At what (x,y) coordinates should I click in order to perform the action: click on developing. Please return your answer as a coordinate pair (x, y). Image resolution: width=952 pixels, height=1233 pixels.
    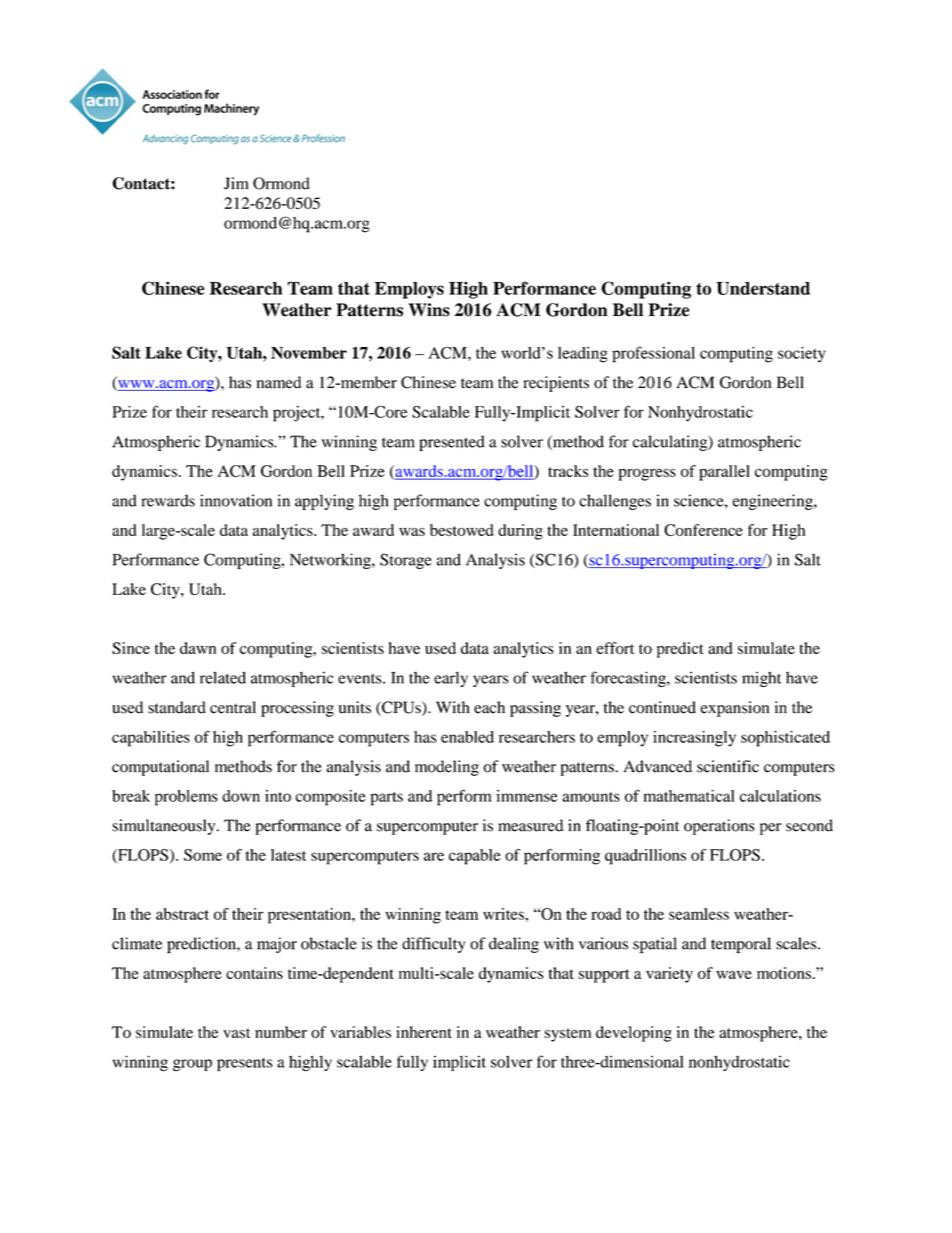
    Looking at the image, I should click on (634, 1034).
